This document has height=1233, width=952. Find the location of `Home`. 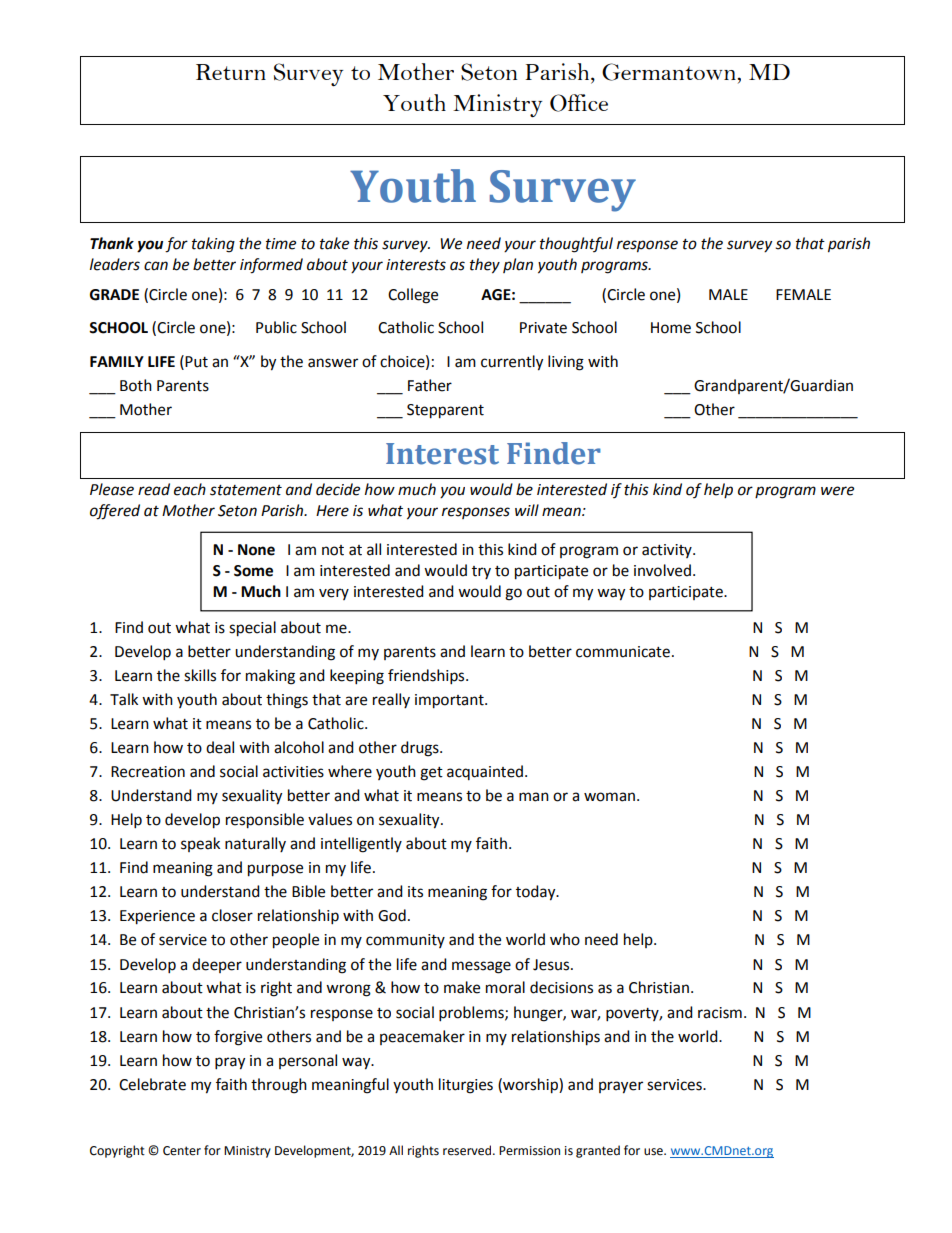

Home is located at coordinates (671, 328).
